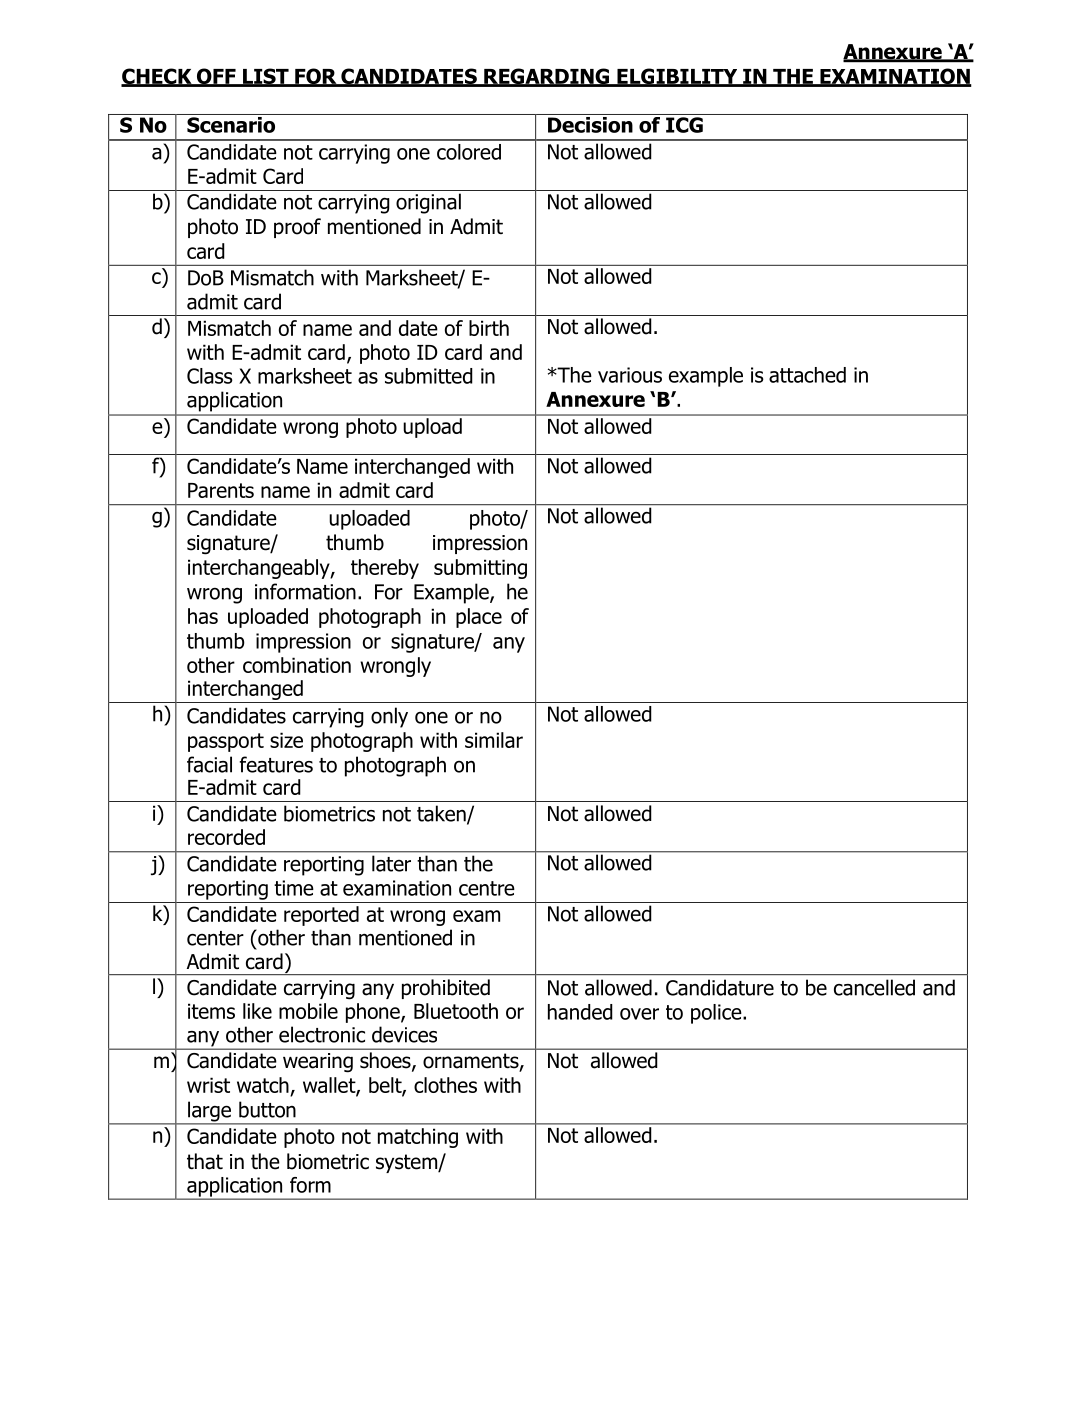  What do you see at coordinates (210, 1112) in the document?
I see `large` at bounding box center [210, 1112].
